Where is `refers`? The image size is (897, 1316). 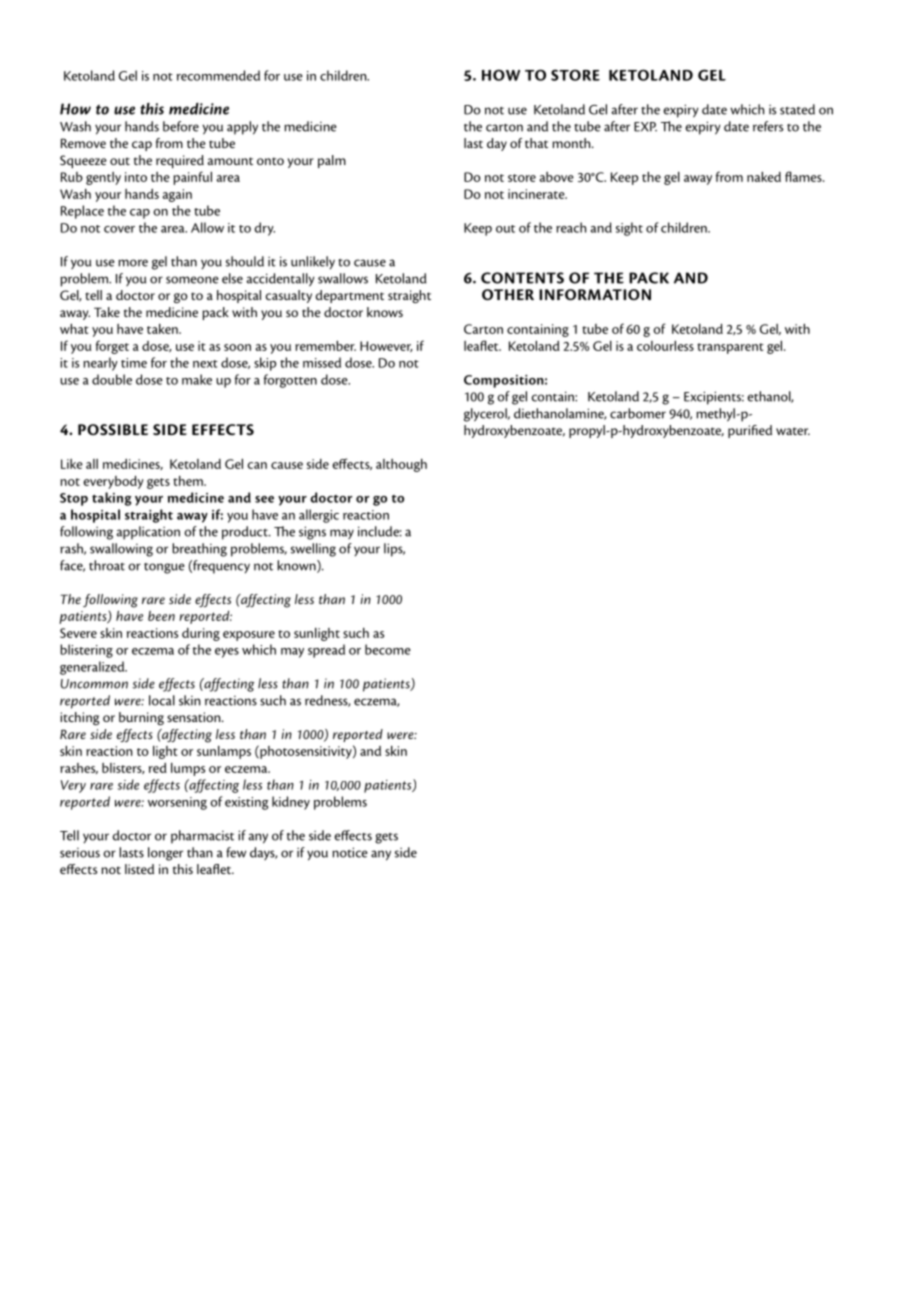
refers is located at coordinates (768, 126).
